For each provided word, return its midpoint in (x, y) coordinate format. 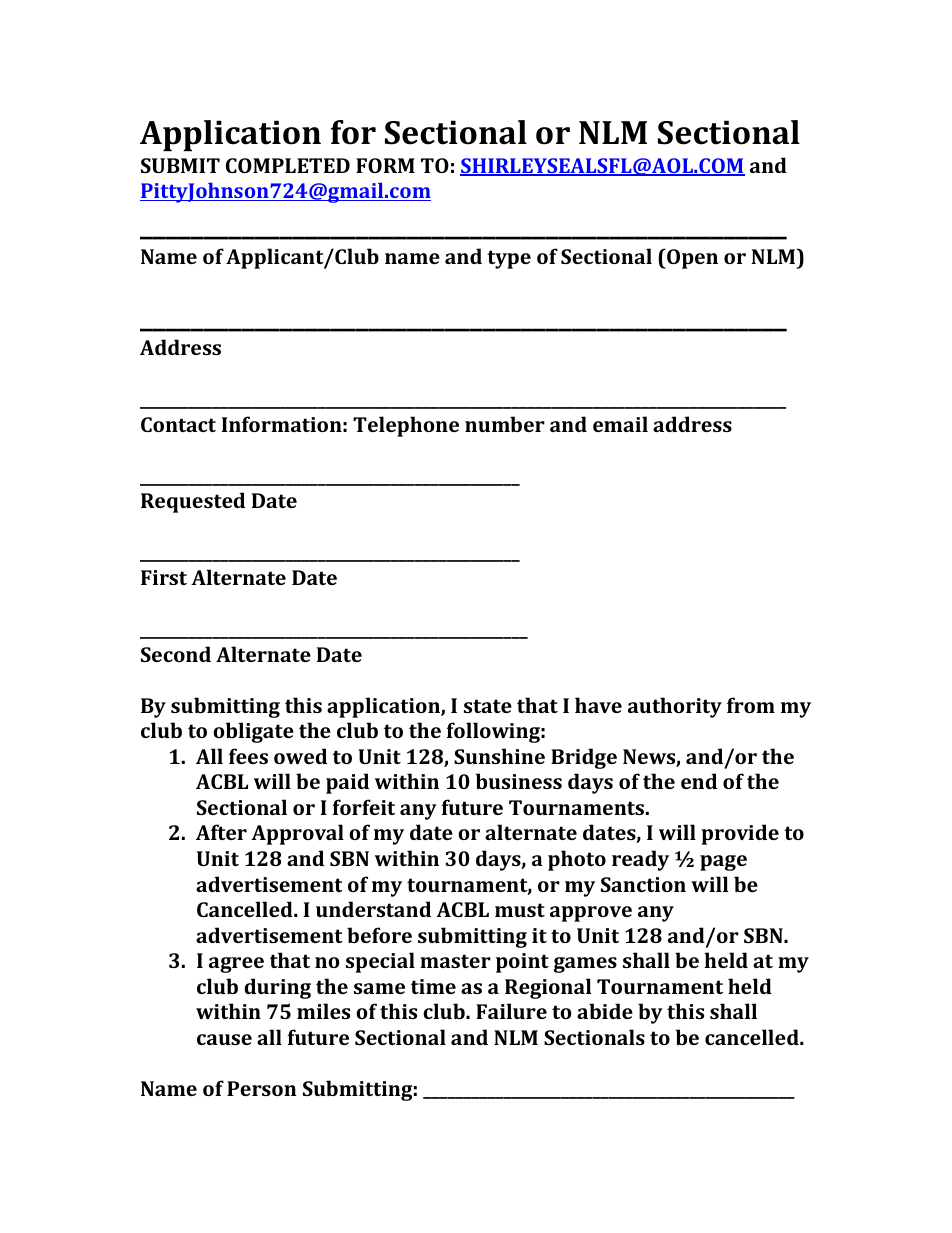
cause (224, 1039)
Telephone (406, 426)
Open (691, 259)
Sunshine (499, 756)
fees (248, 756)
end (699, 781)
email (620, 424)
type (509, 259)
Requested (193, 502)
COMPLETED (288, 165)
